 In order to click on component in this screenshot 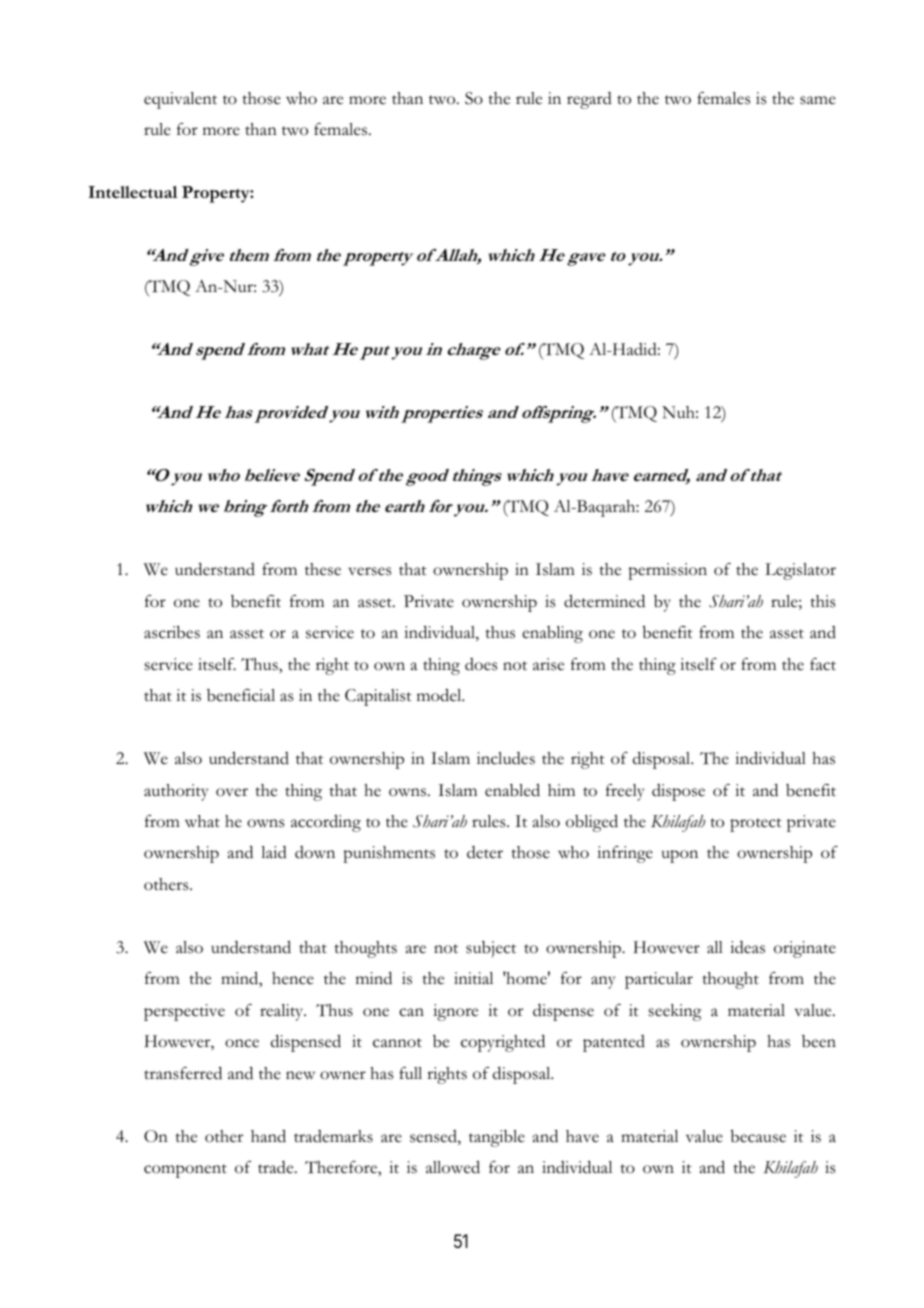, I will do `click(185, 1171)`.
